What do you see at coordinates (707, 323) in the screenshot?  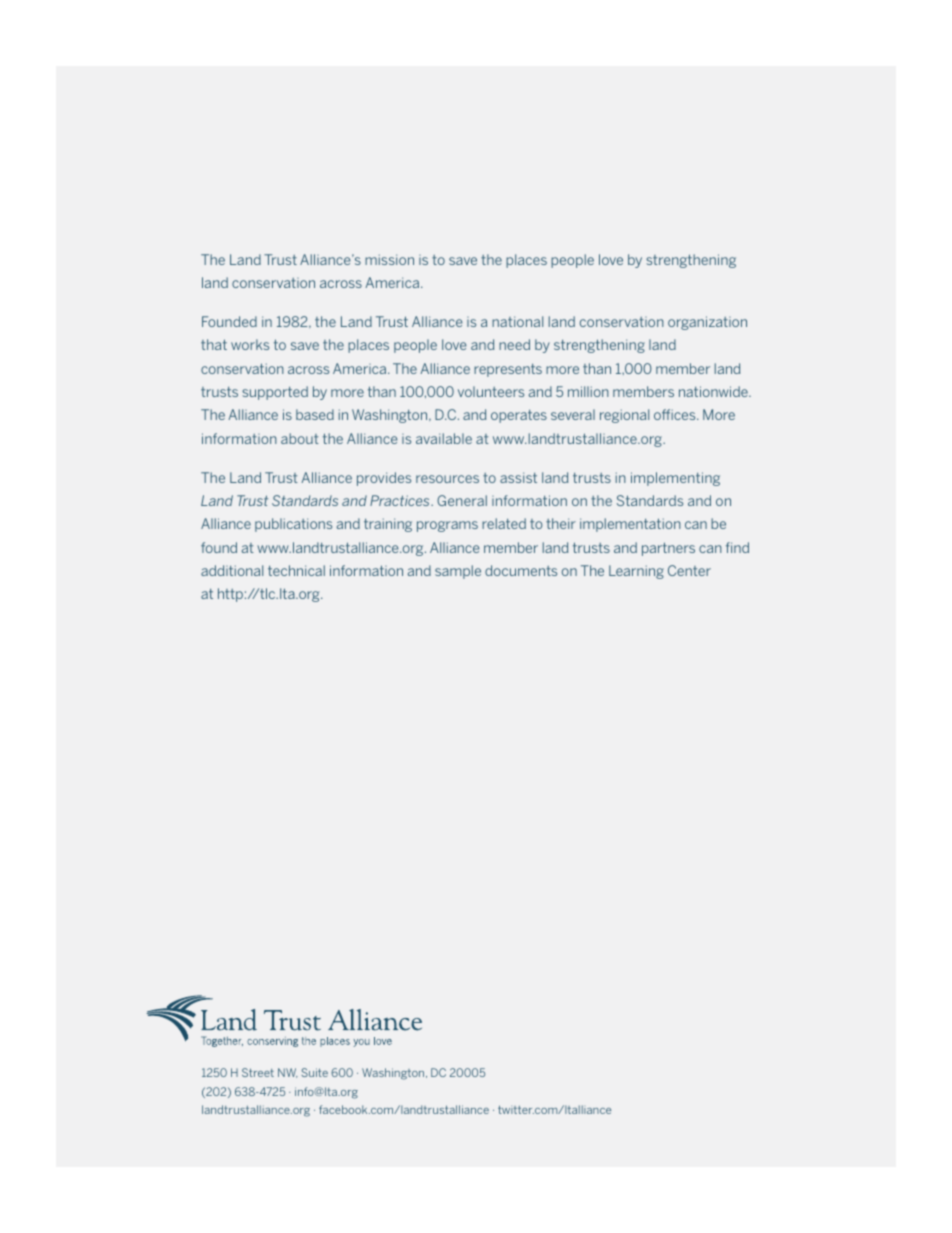 I see `organization` at bounding box center [707, 323].
